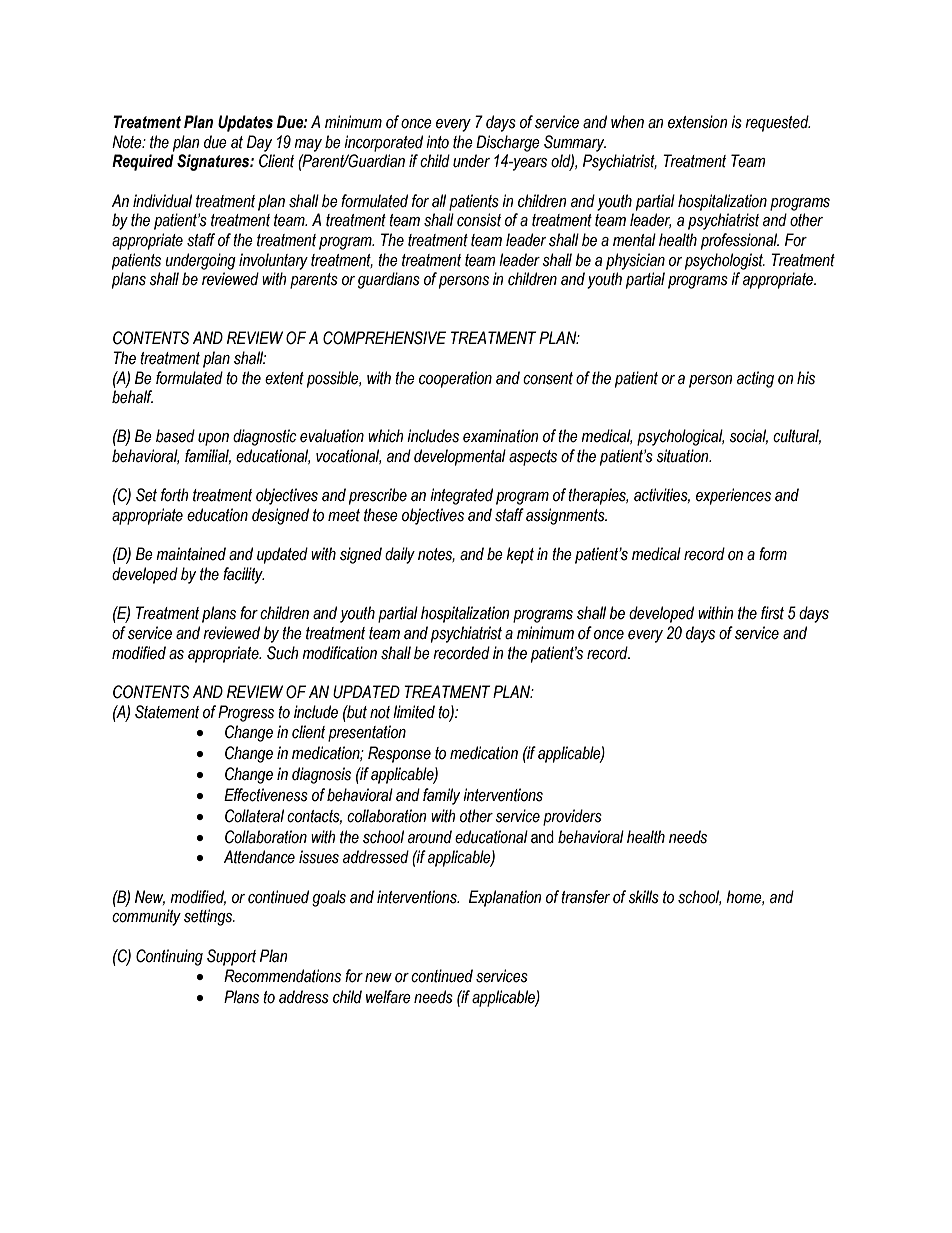 The height and width of the document is (1233, 952). Describe the element at coordinates (748, 436) in the document. I see `social` at that location.
